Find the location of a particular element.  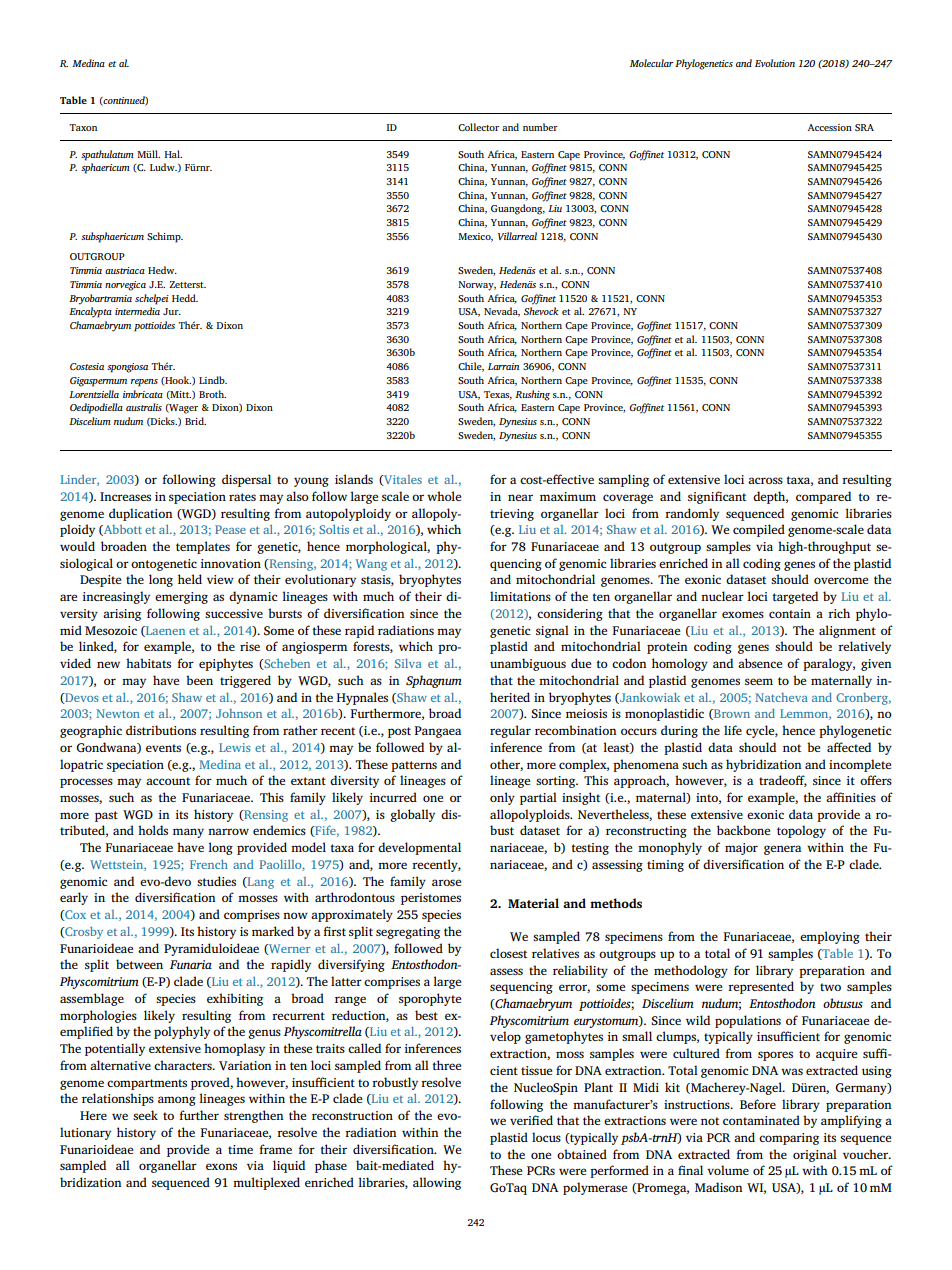

absence is located at coordinates (760, 663).
